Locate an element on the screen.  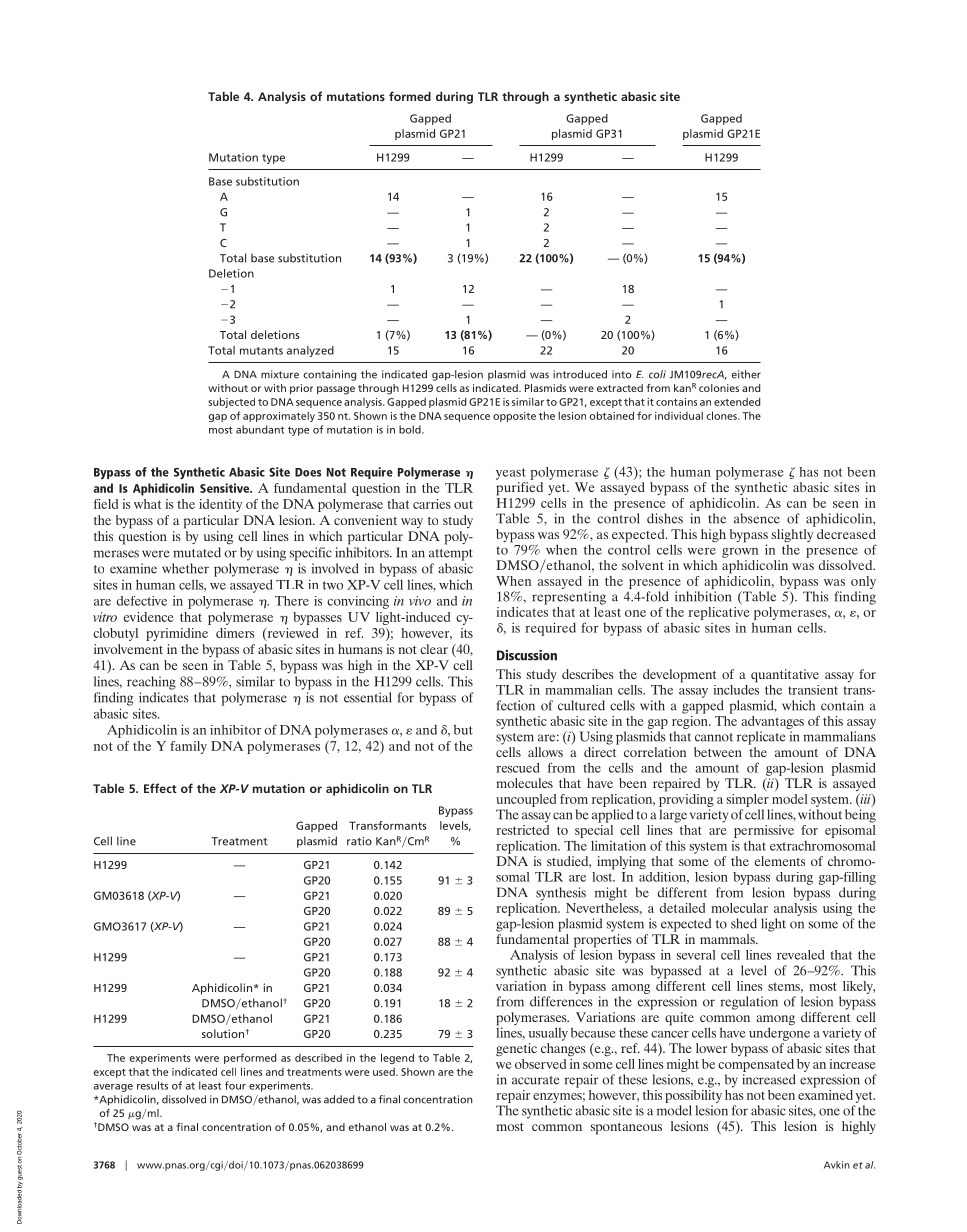
mutated is located at coordinates (197, 552).
